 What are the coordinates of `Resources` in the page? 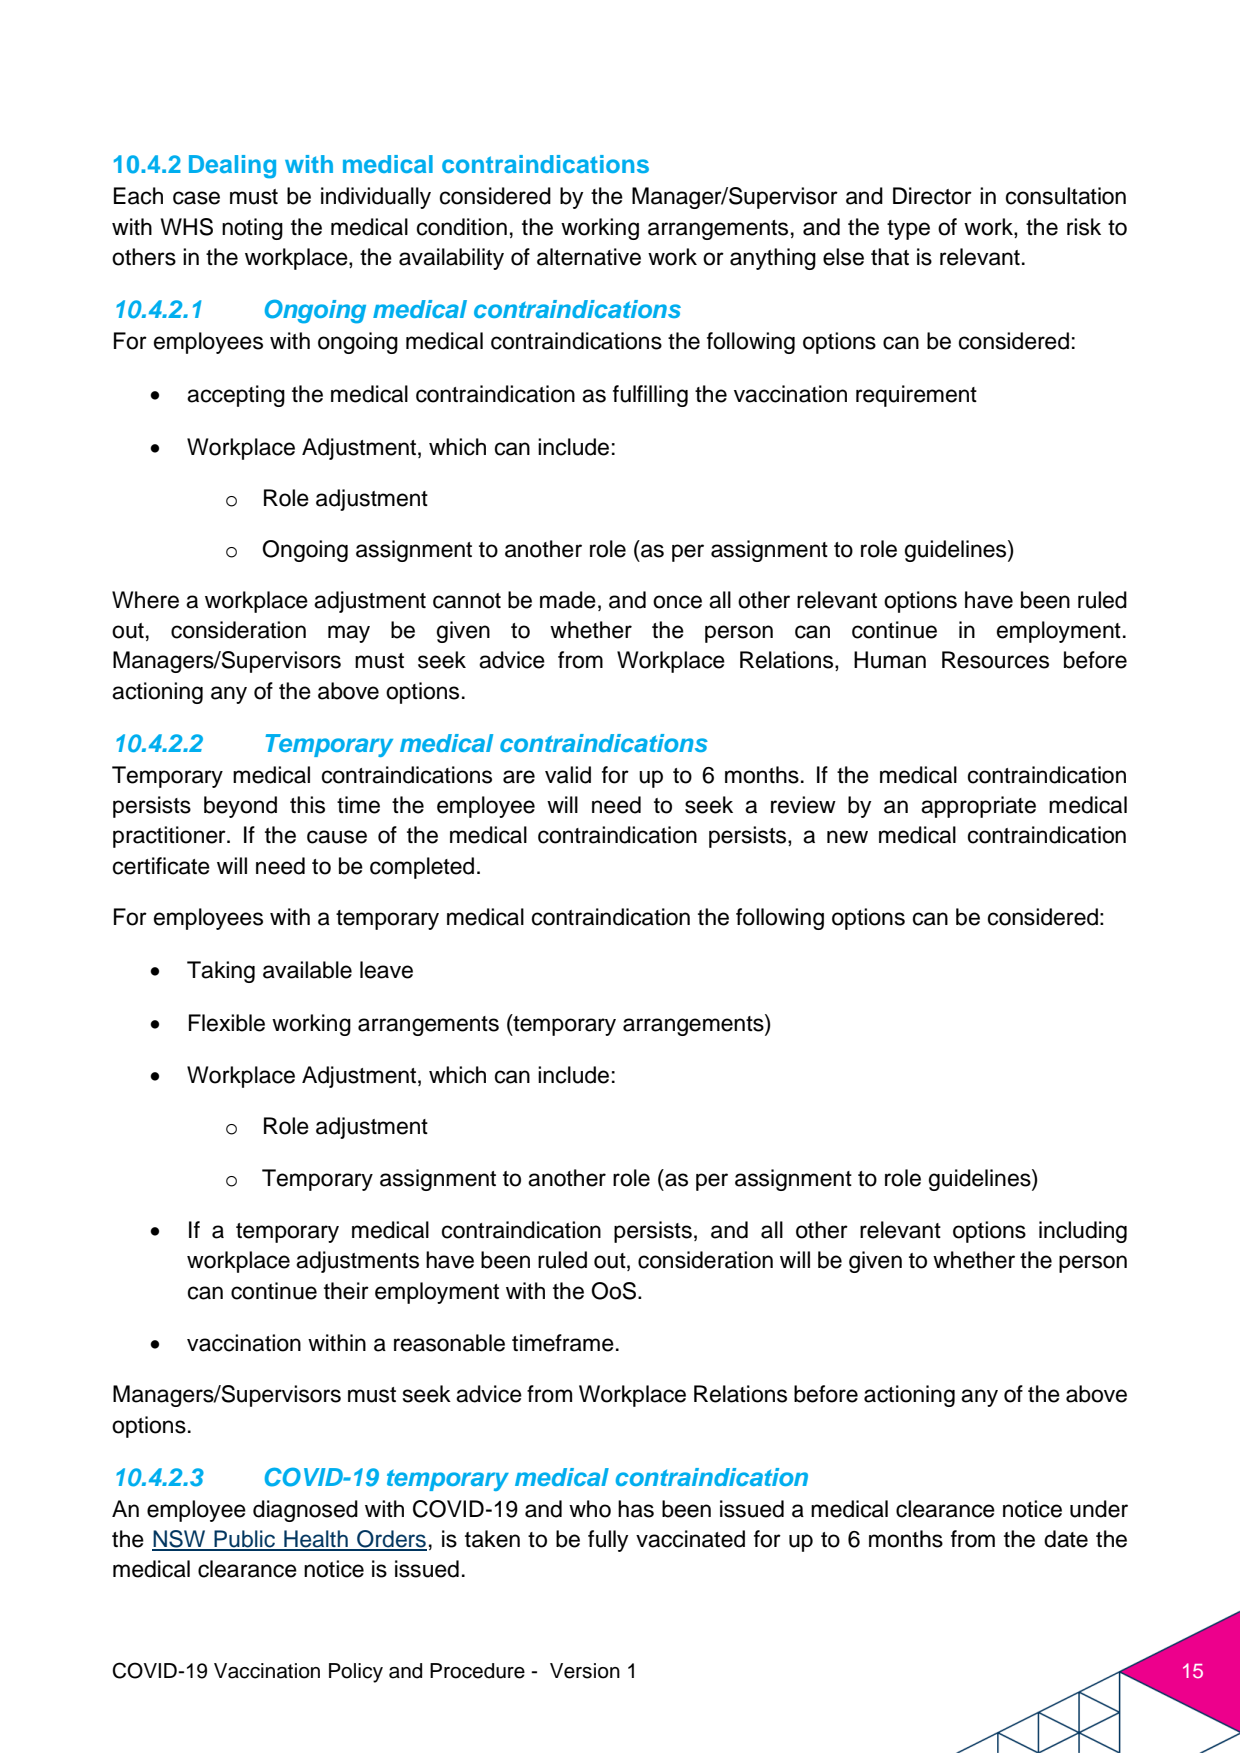 It's located at (995, 660).
